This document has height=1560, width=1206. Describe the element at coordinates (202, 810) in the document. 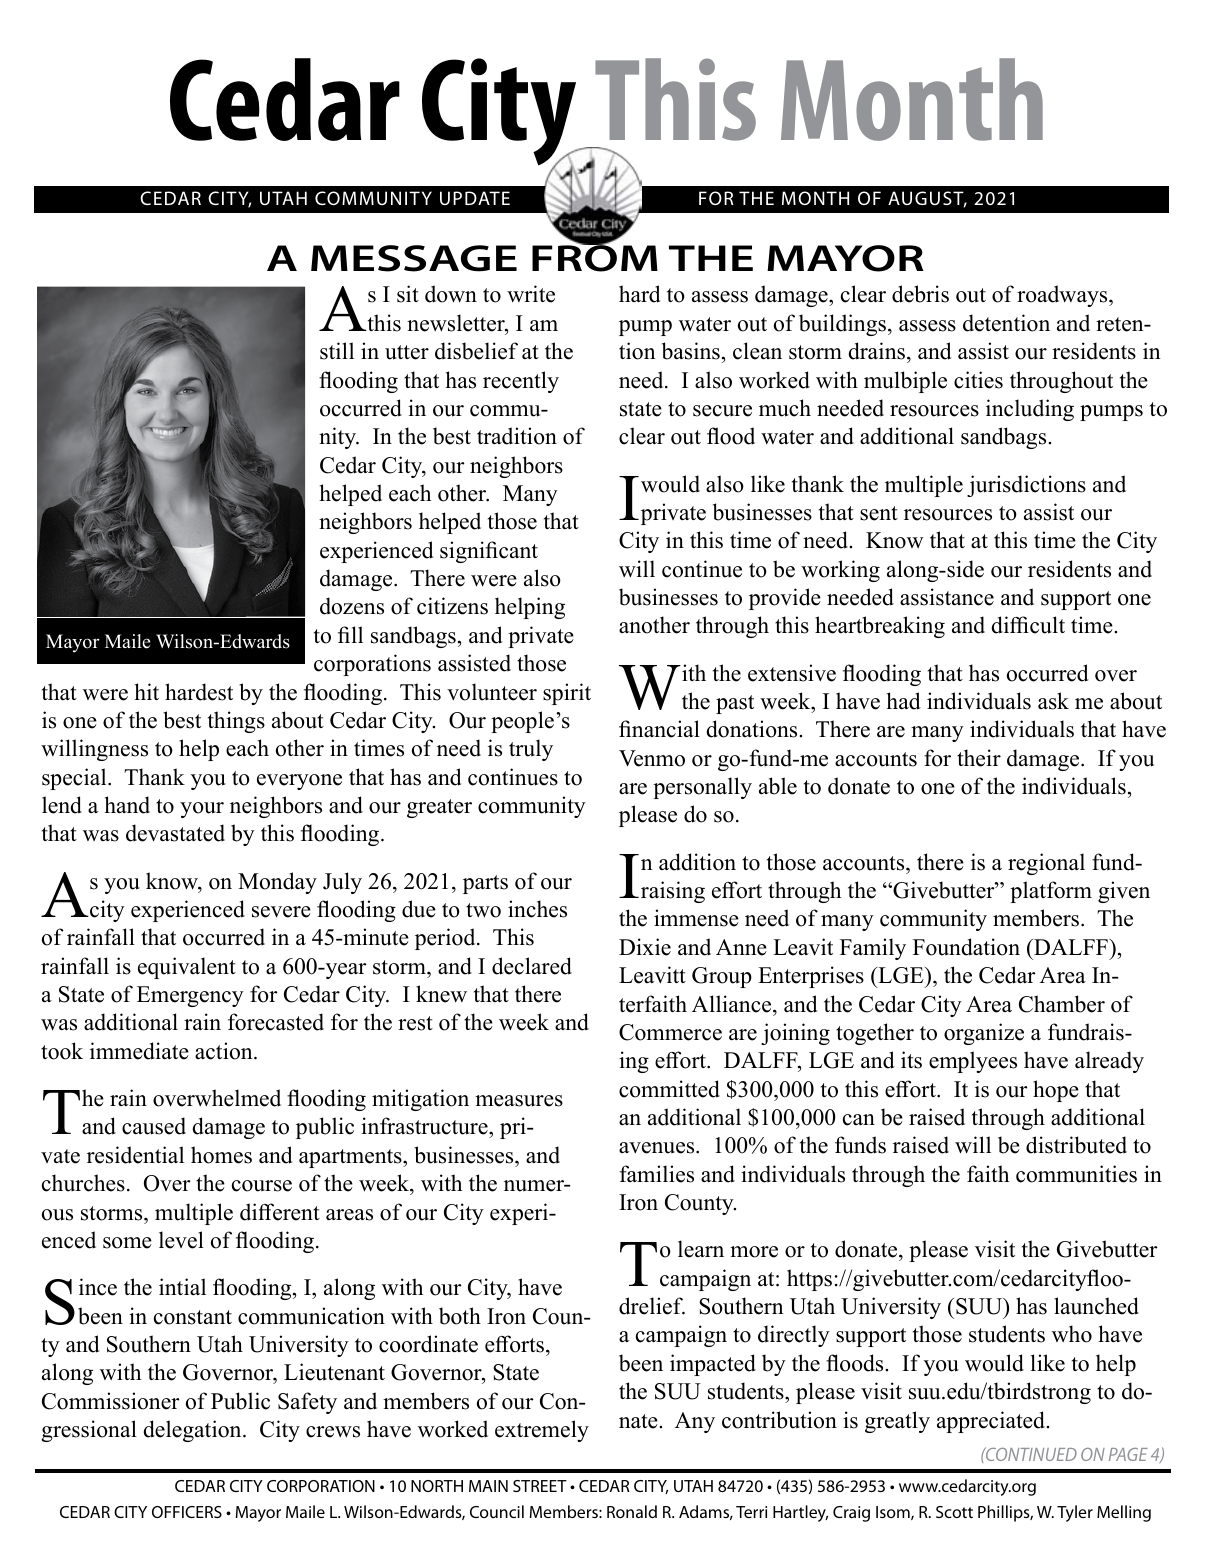

I see `your` at that location.
